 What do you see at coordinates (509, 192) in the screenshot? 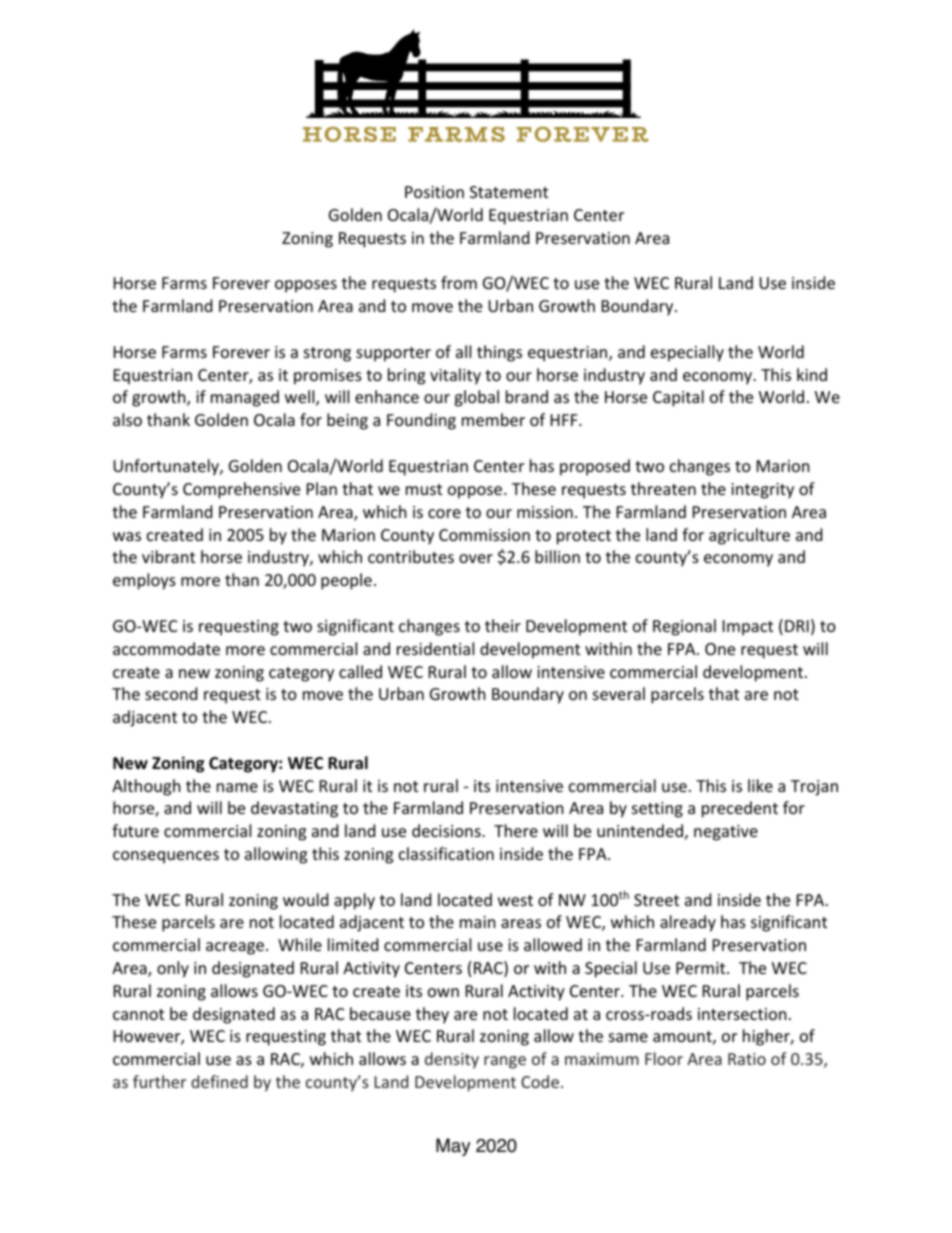
I see `Statement` at bounding box center [509, 192].
